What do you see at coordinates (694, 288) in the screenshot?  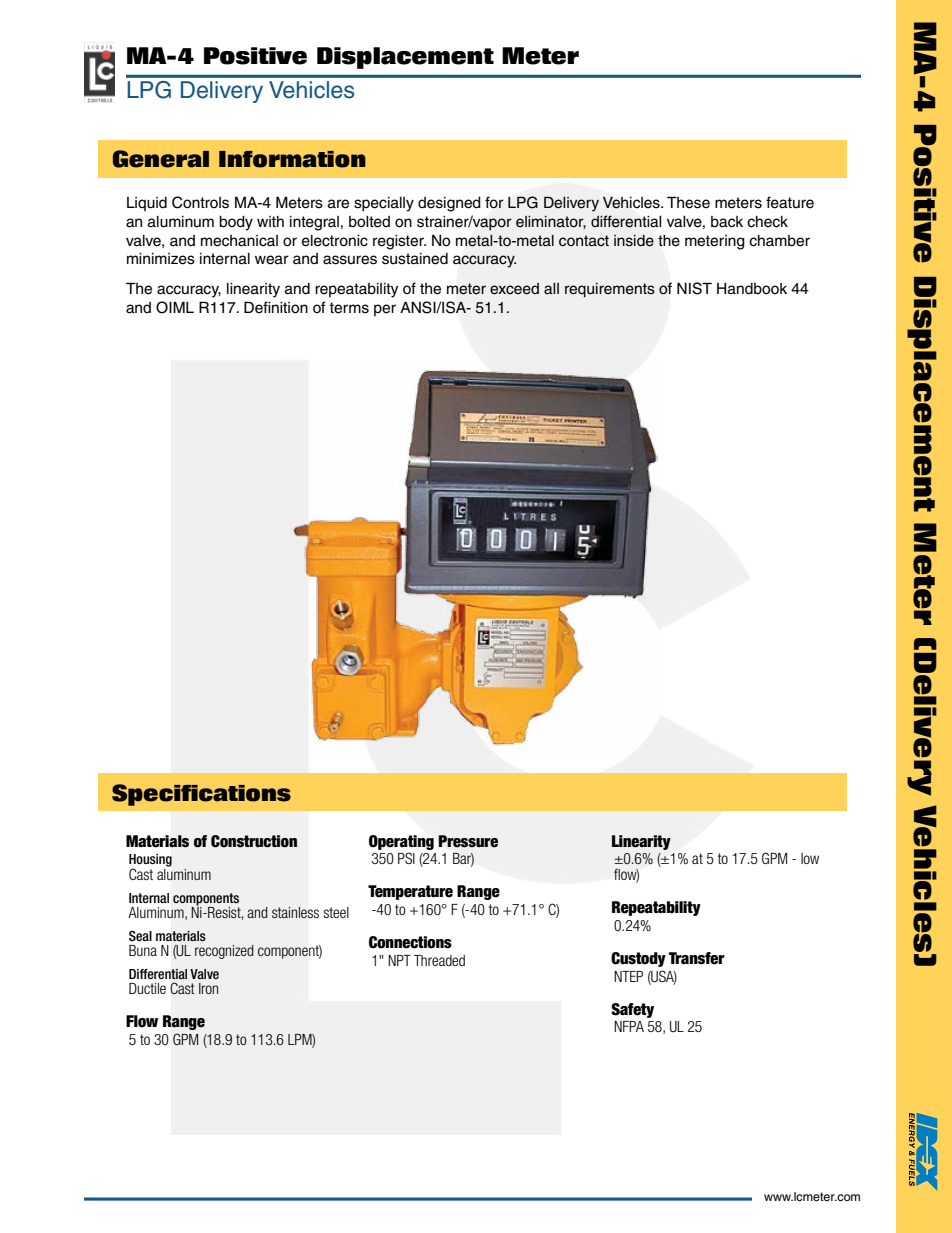 I see `NIST` at bounding box center [694, 288].
